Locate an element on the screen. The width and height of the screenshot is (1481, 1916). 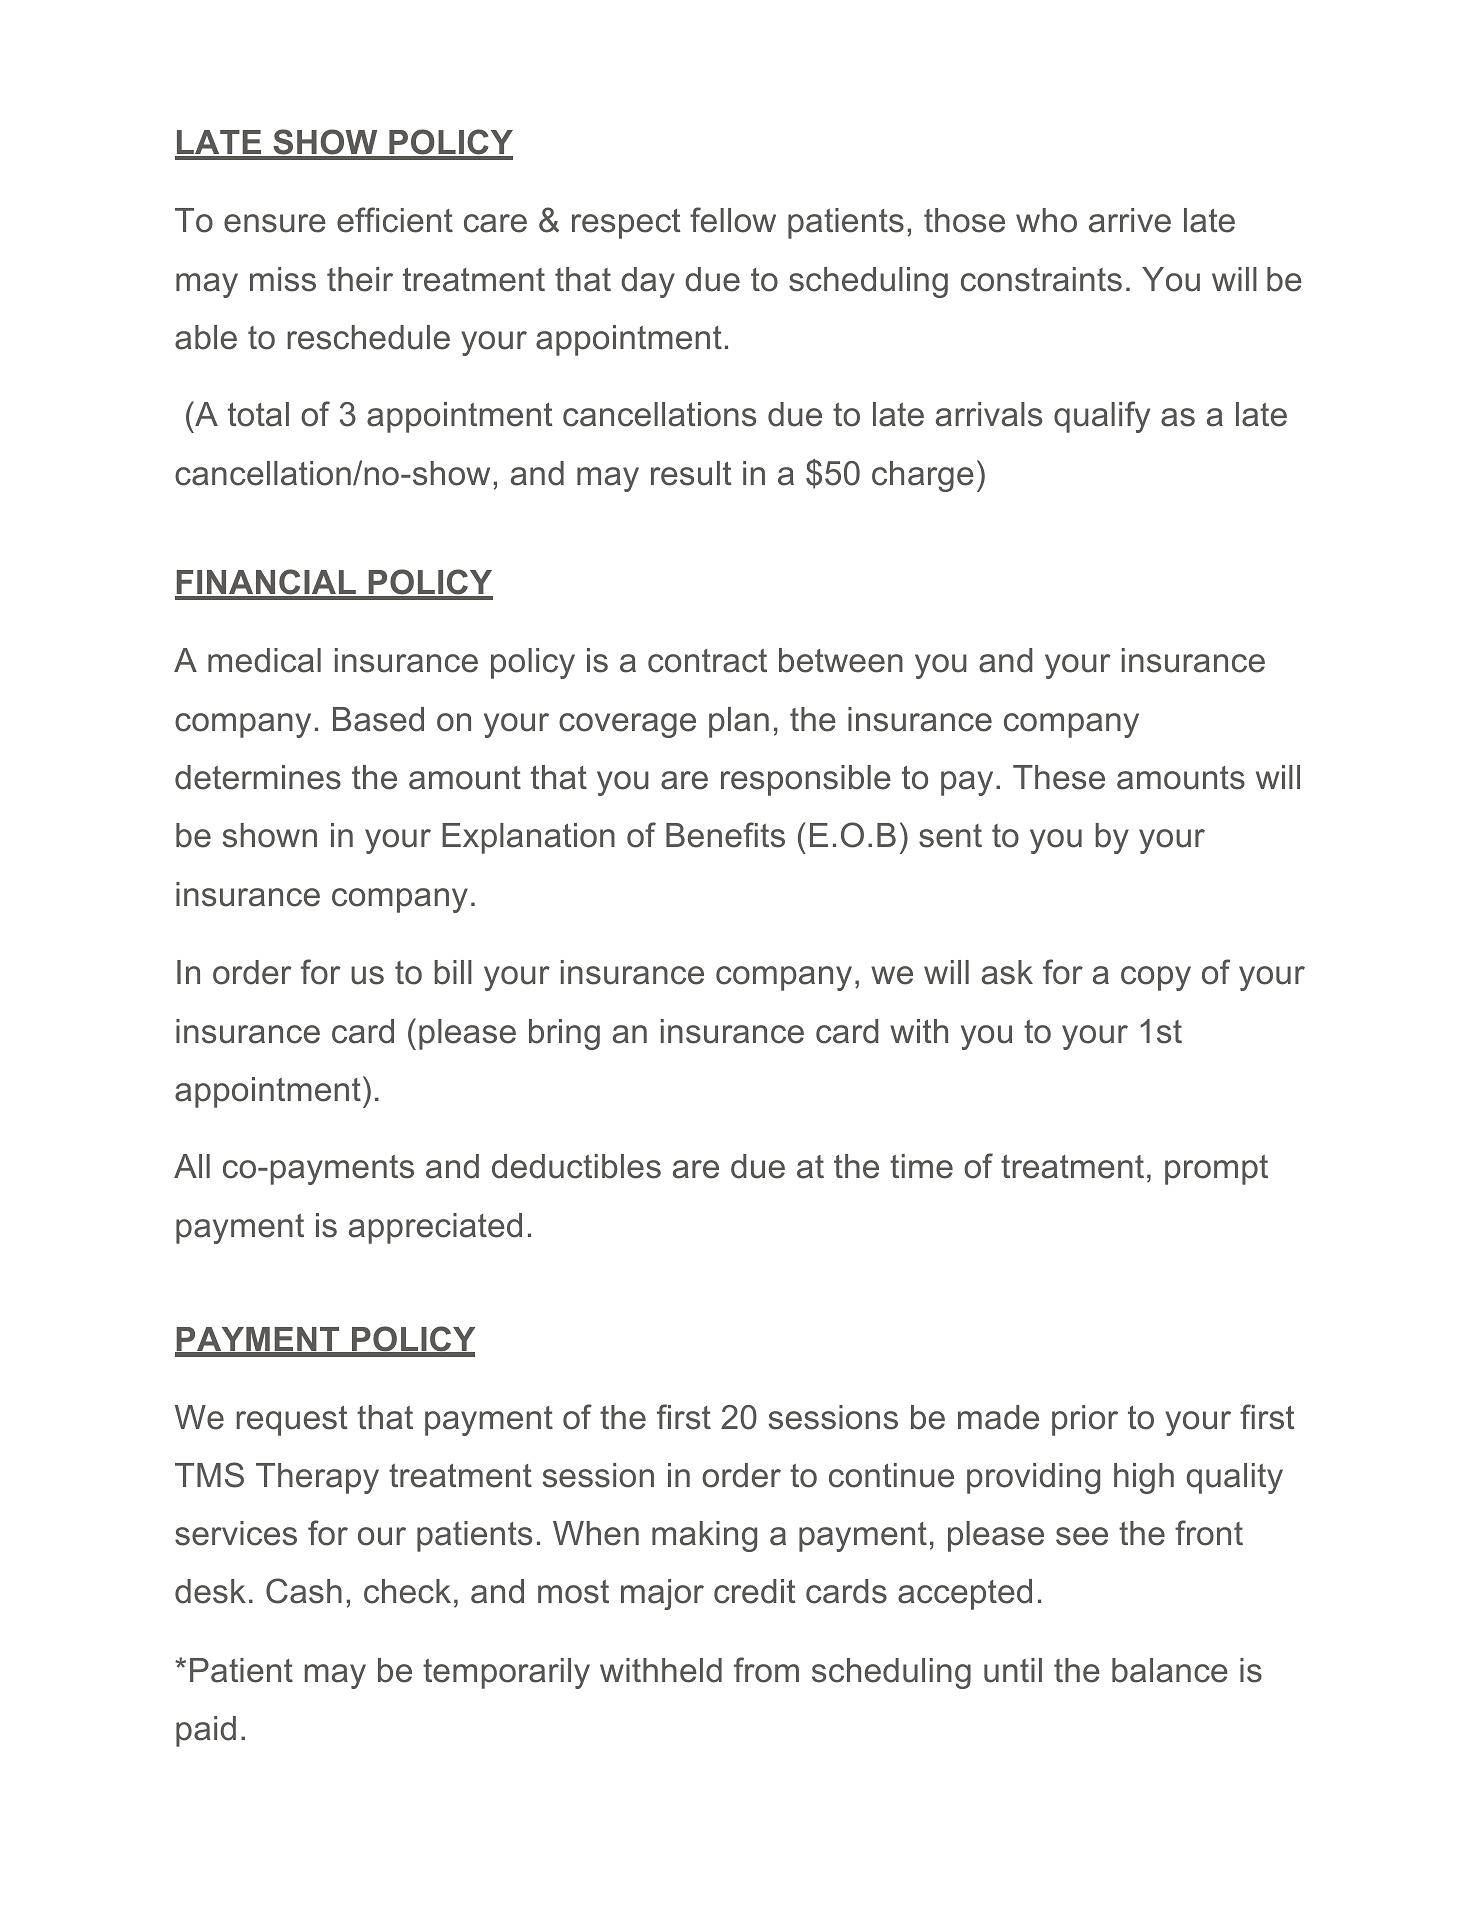
medical is located at coordinates (264, 660).
